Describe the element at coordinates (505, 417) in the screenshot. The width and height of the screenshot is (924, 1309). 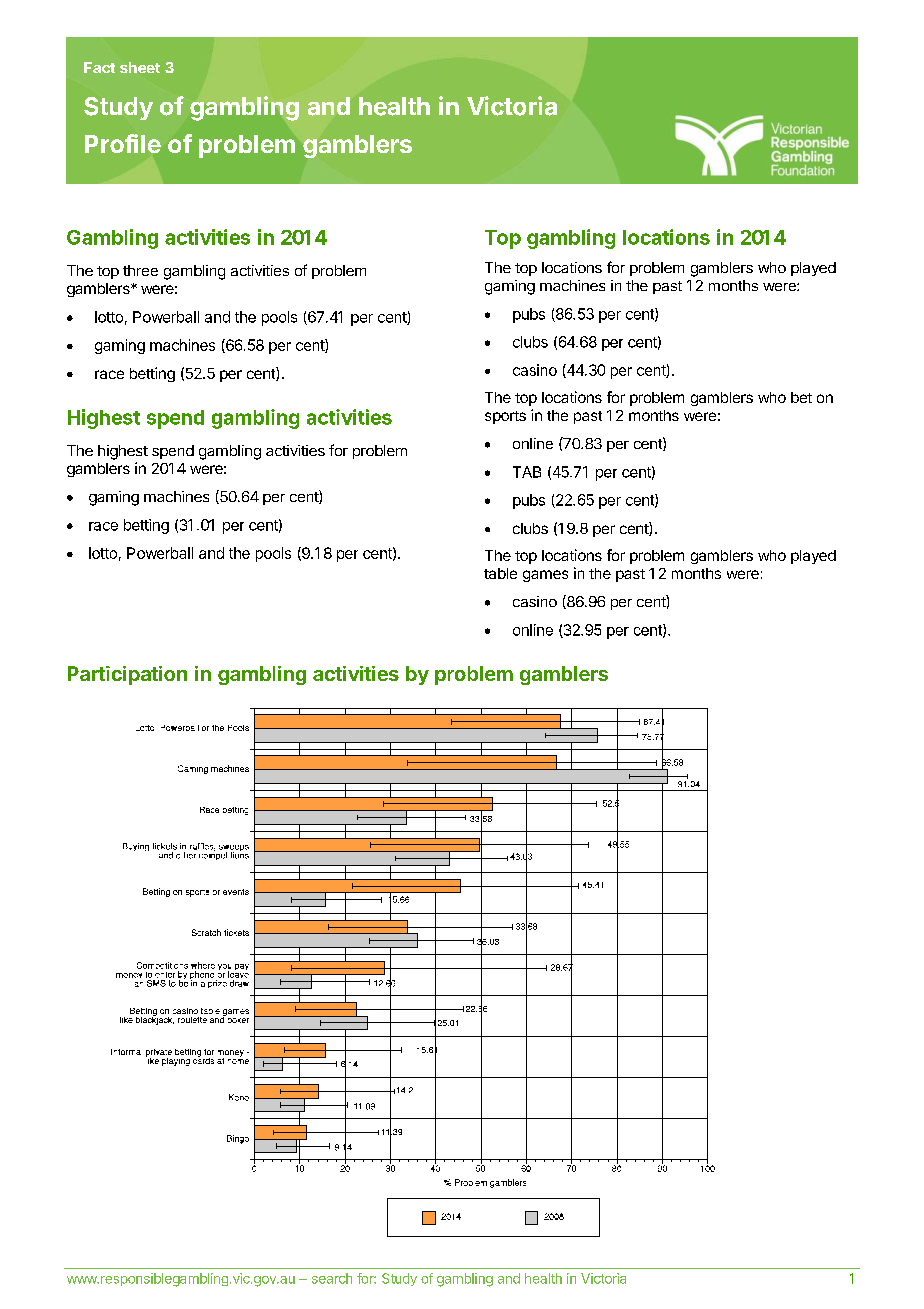
I see `sports` at that location.
